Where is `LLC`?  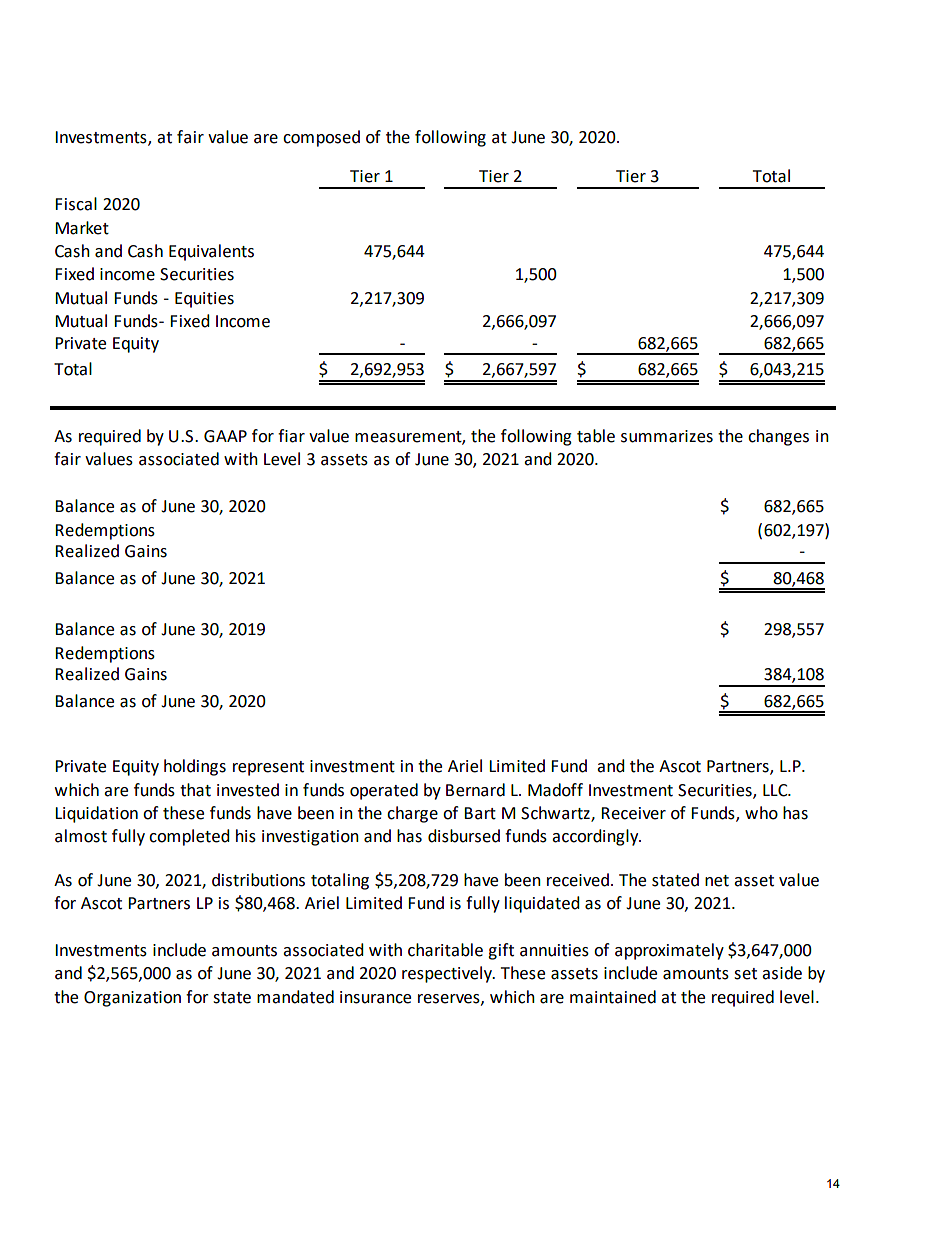 LLC is located at coordinates (776, 790).
